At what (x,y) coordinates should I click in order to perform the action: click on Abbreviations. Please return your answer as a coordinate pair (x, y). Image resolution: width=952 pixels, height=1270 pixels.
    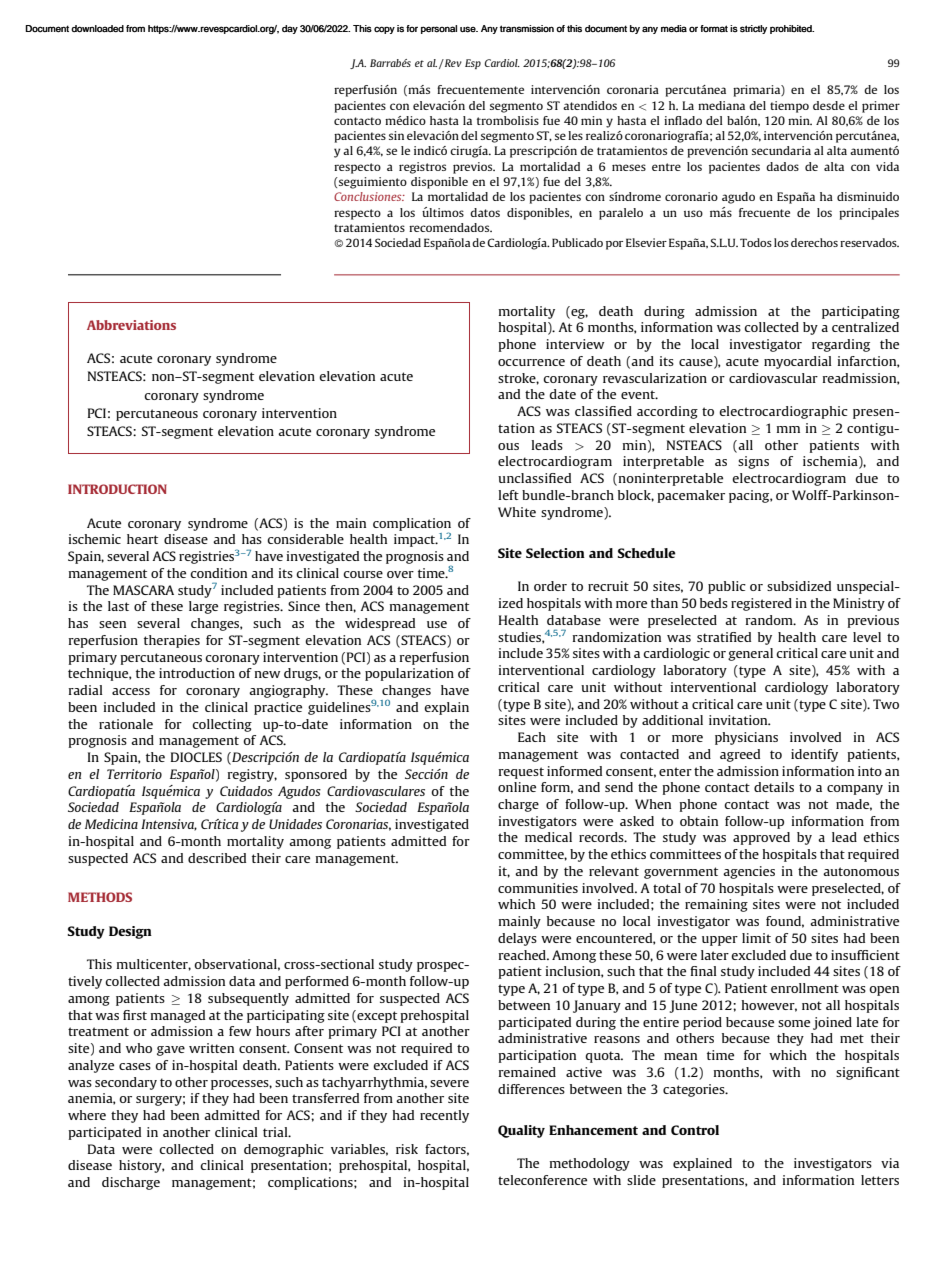
    Looking at the image, I should click on (131, 325).
